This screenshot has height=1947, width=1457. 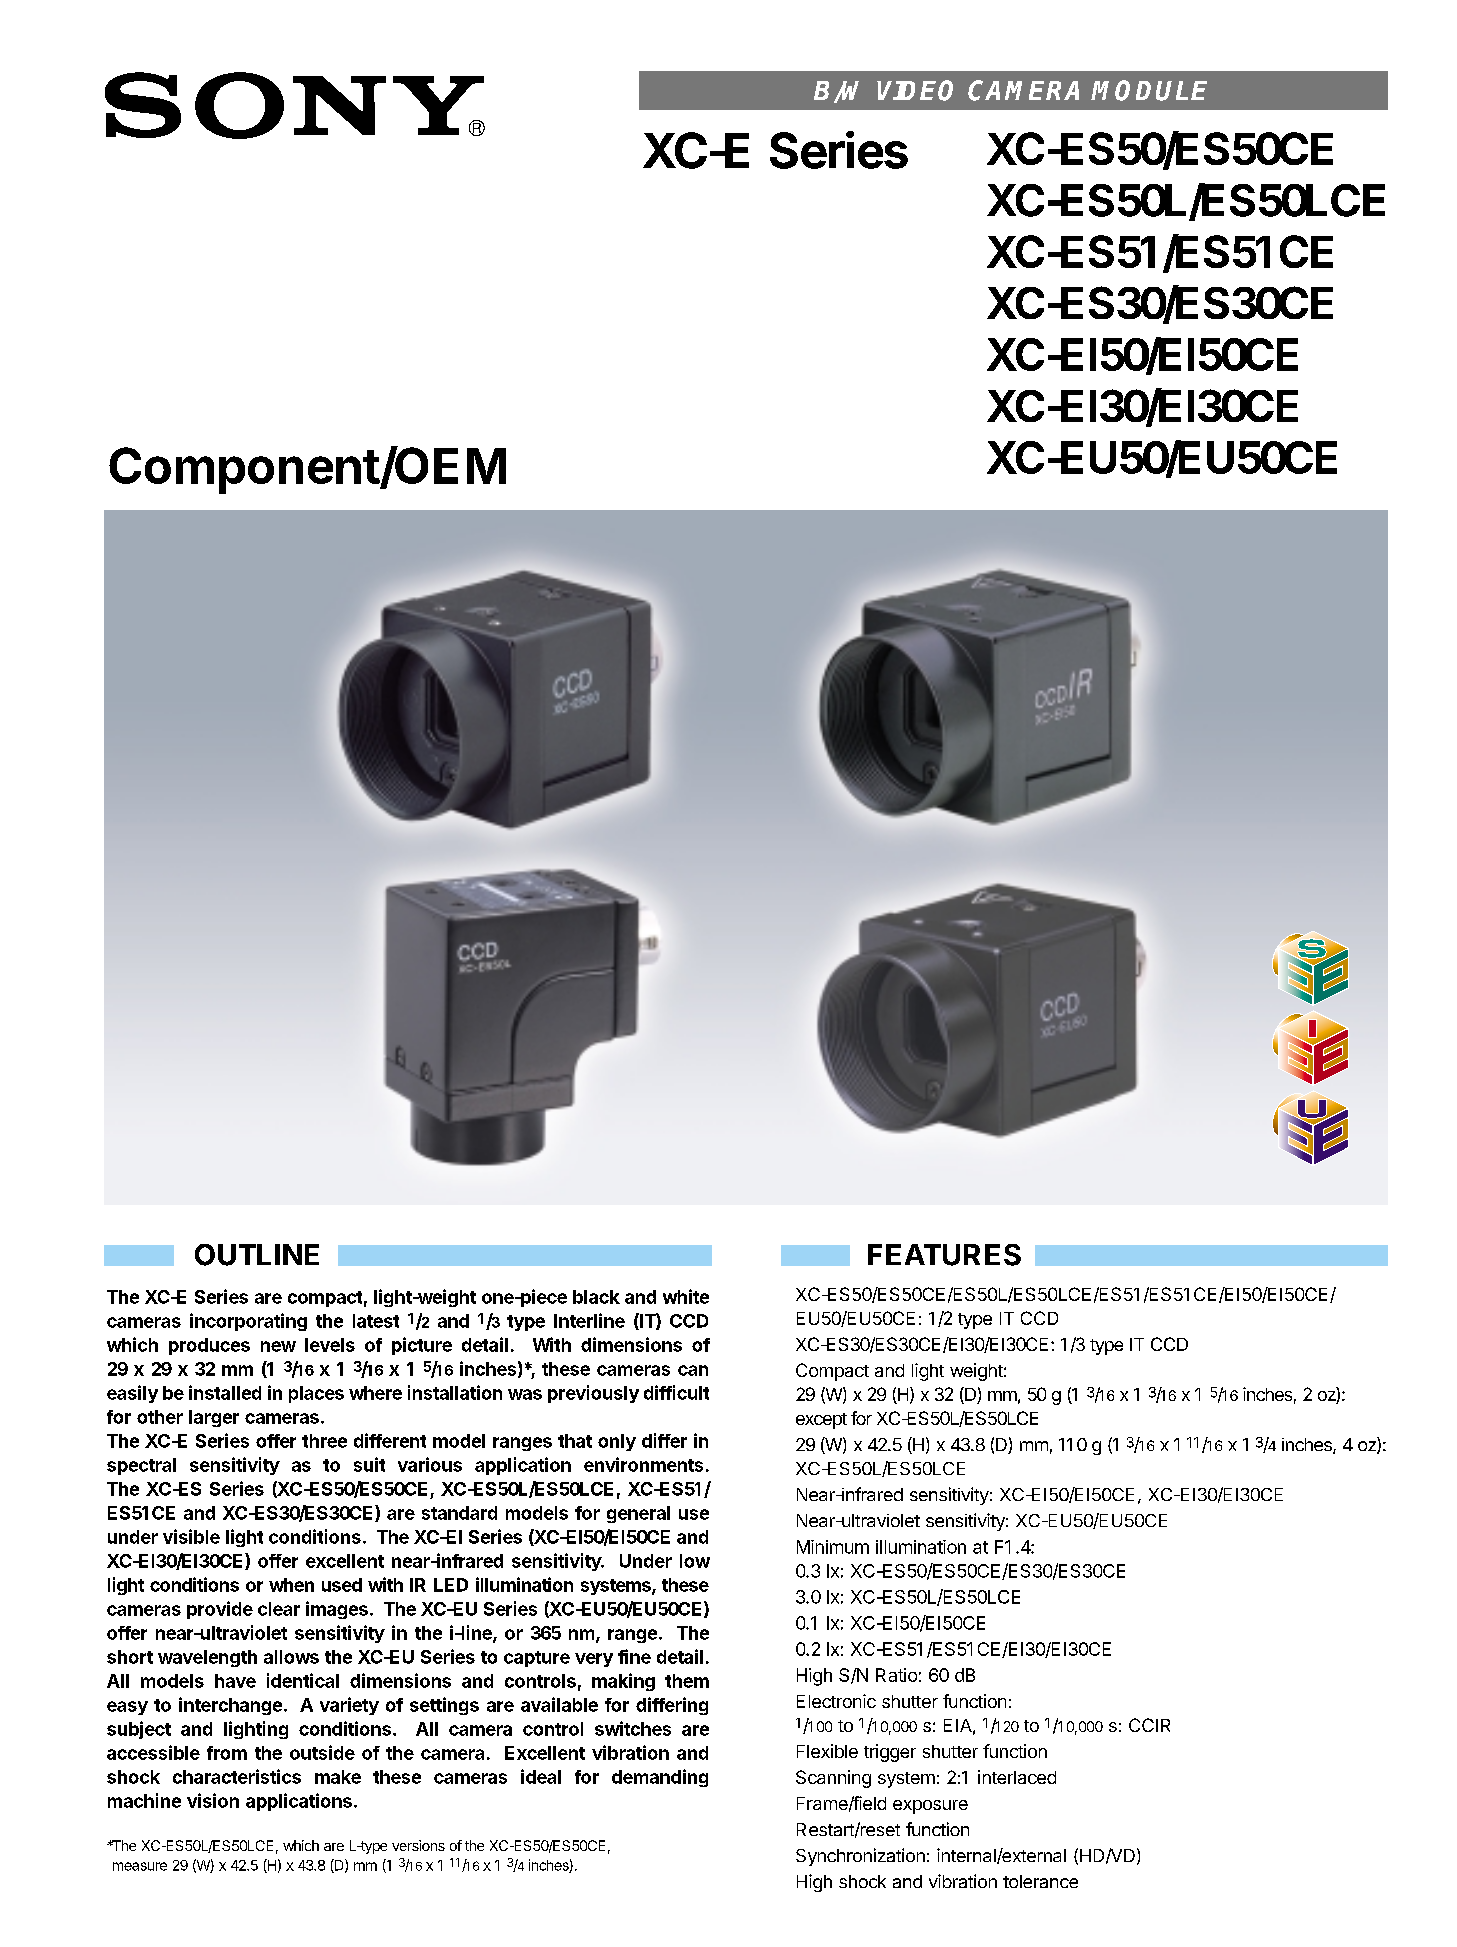 What do you see at coordinates (638, 1514) in the screenshot?
I see `general` at bounding box center [638, 1514].
